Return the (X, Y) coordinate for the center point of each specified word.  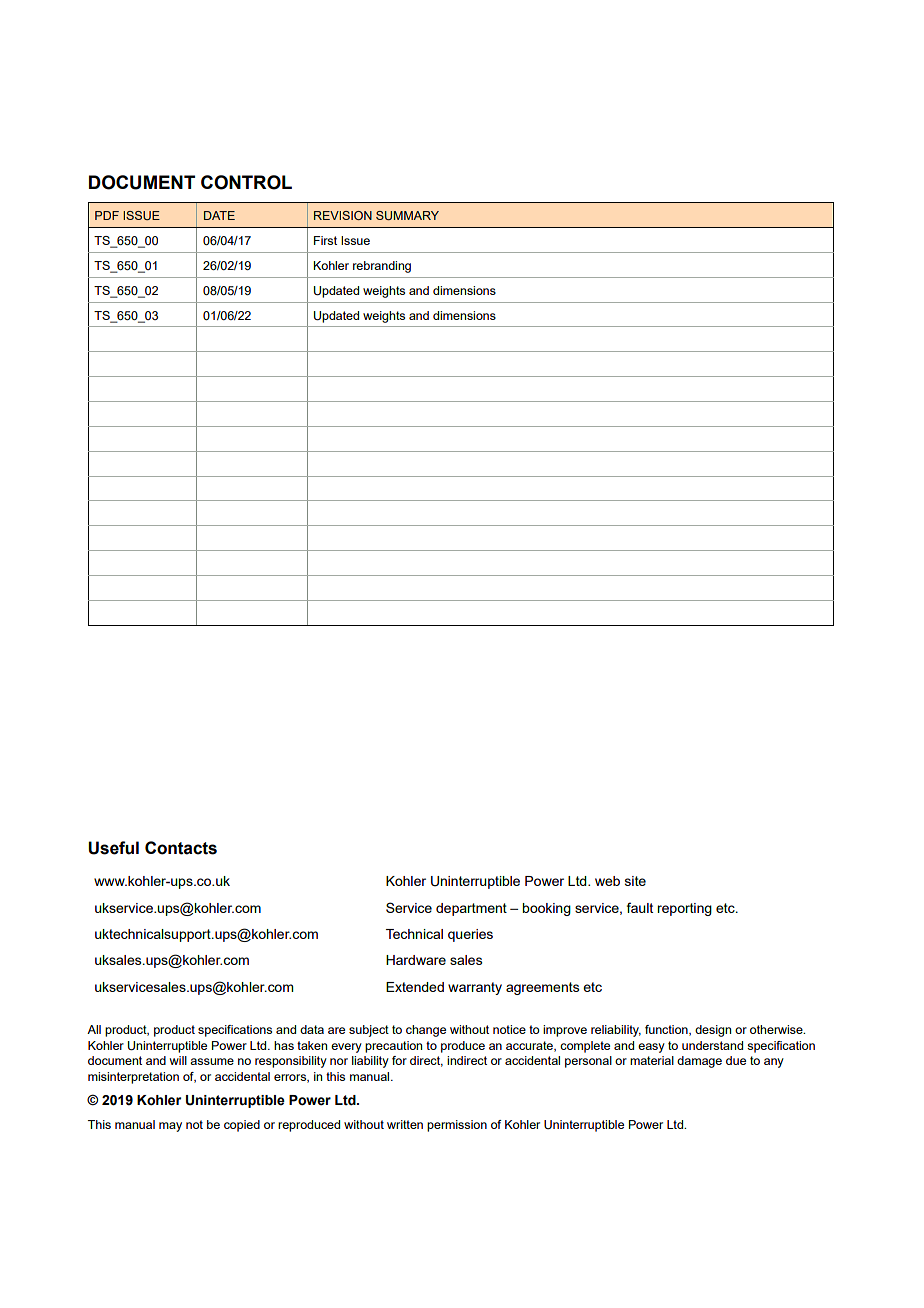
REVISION (343, 215)
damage (699, 1062)
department (471, 909)
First (325, 240)
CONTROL (246, 182)
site (635, 881)
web (607, 881)
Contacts (181, 848)
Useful (113, 848)
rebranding (382, 267)
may (170, 1127)
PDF (107, 215)
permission (457, 1126)
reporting (684, 909)
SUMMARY (407, 215)
